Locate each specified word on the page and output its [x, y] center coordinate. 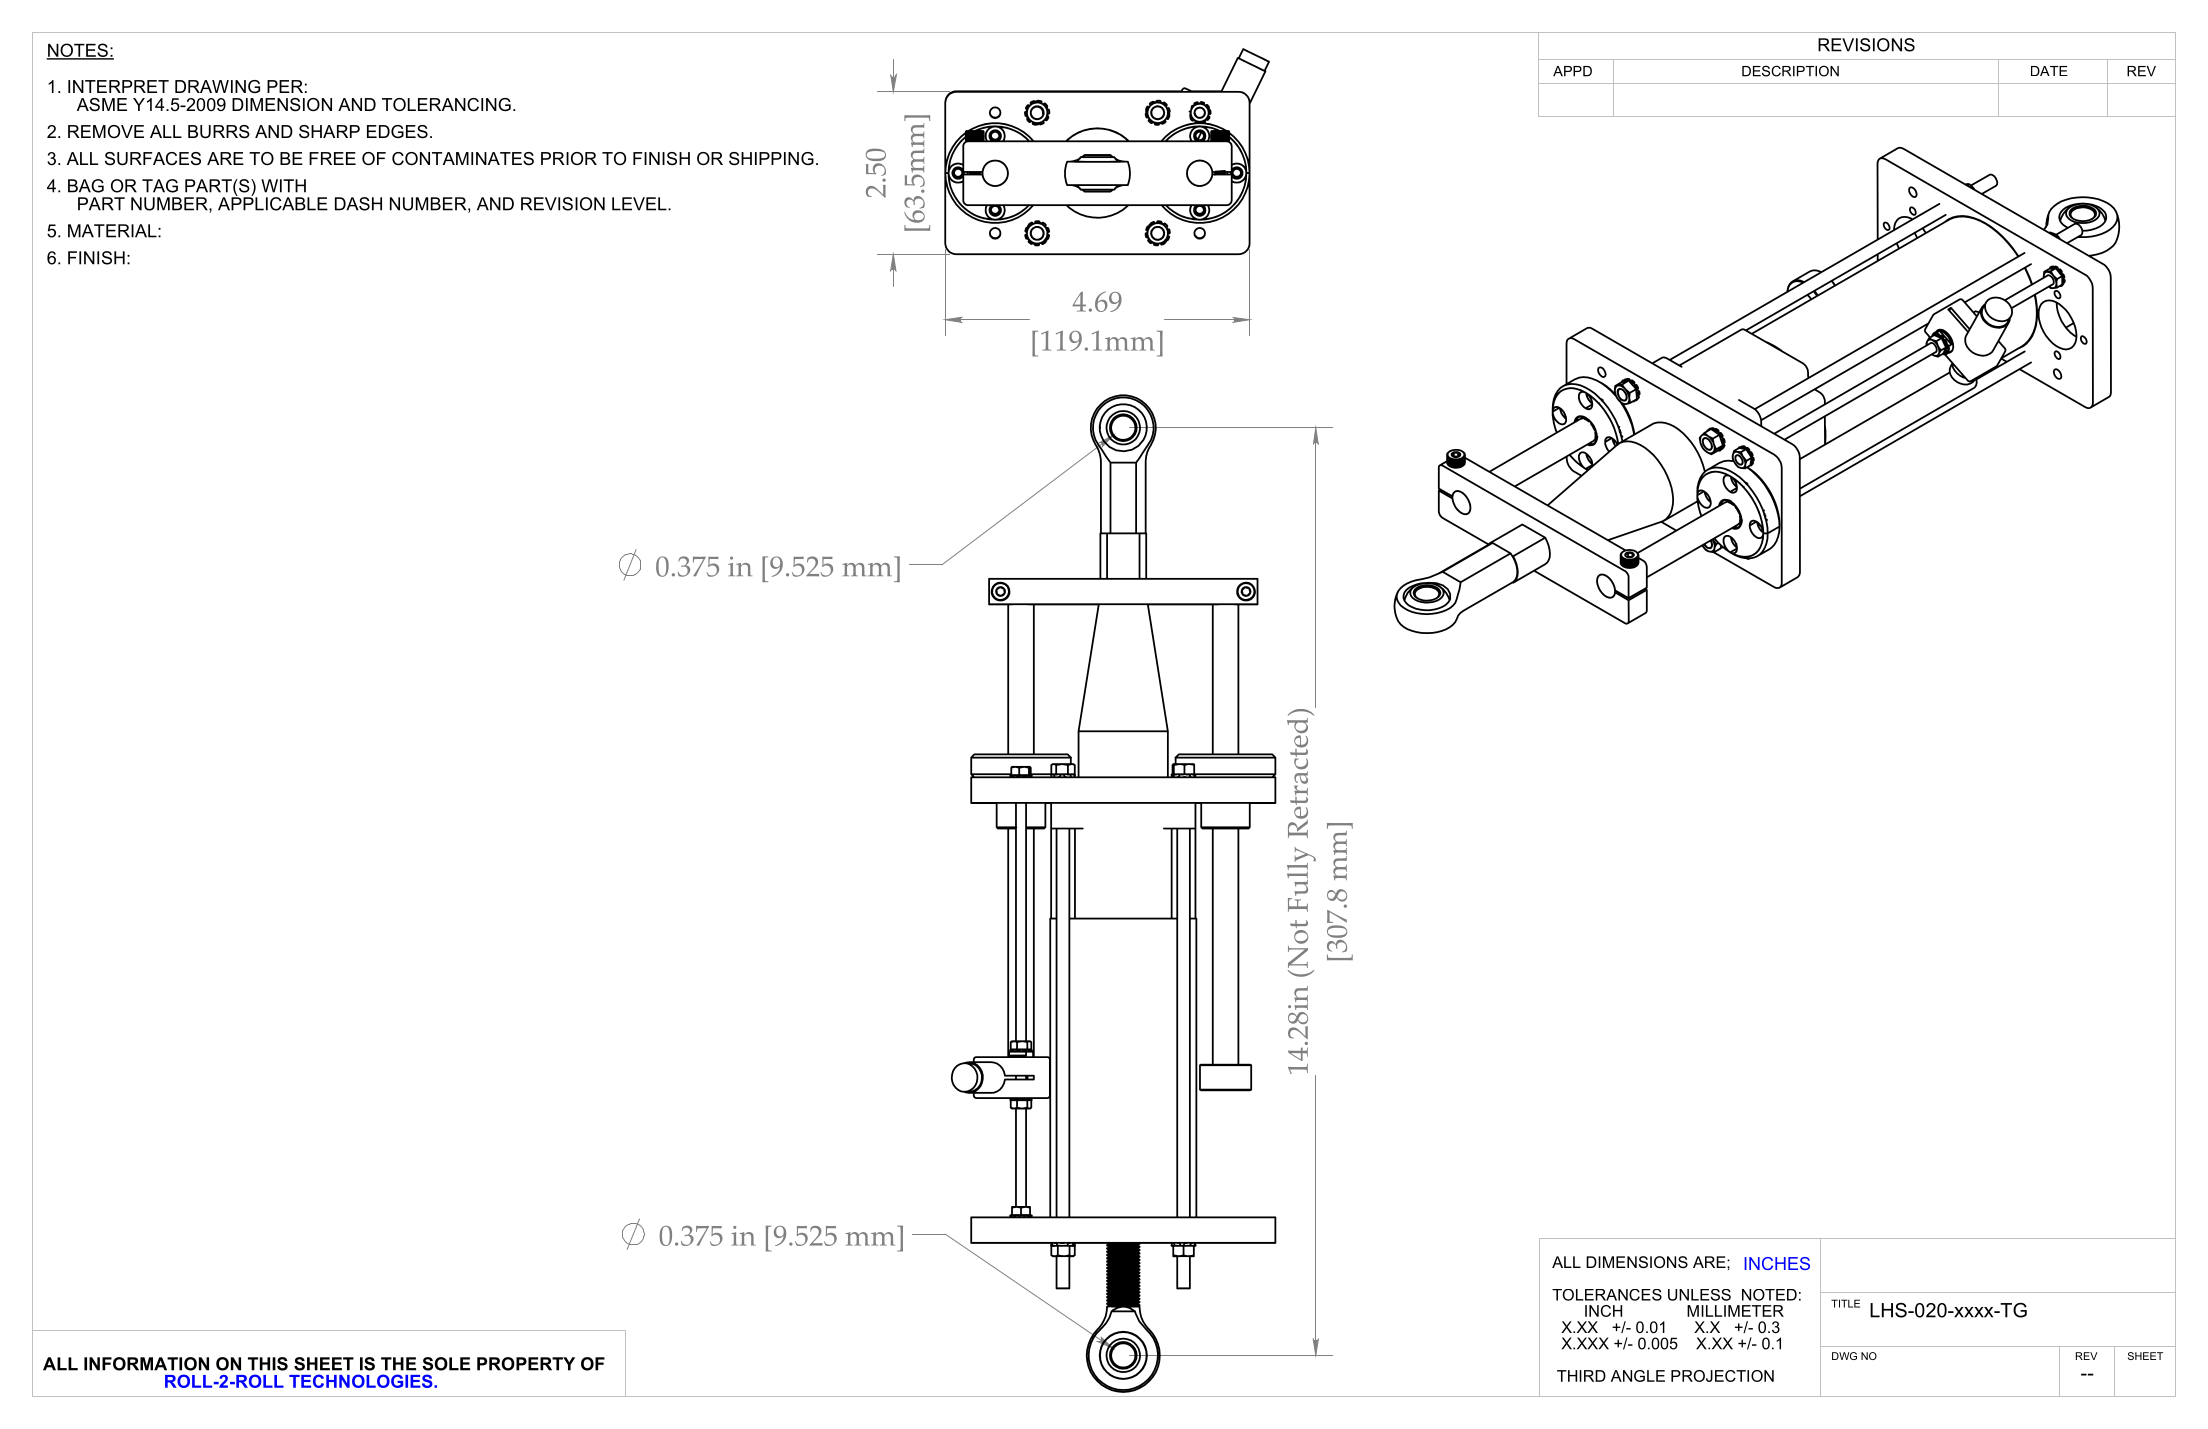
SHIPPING [771, 159]
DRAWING [217, 86]
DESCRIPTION [1790, 71]
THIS [268, 1364]
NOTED [1769, 1295]
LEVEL [640, 204]
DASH [358, 204]
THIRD [1581, 1376]
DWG [1844, 1356]
